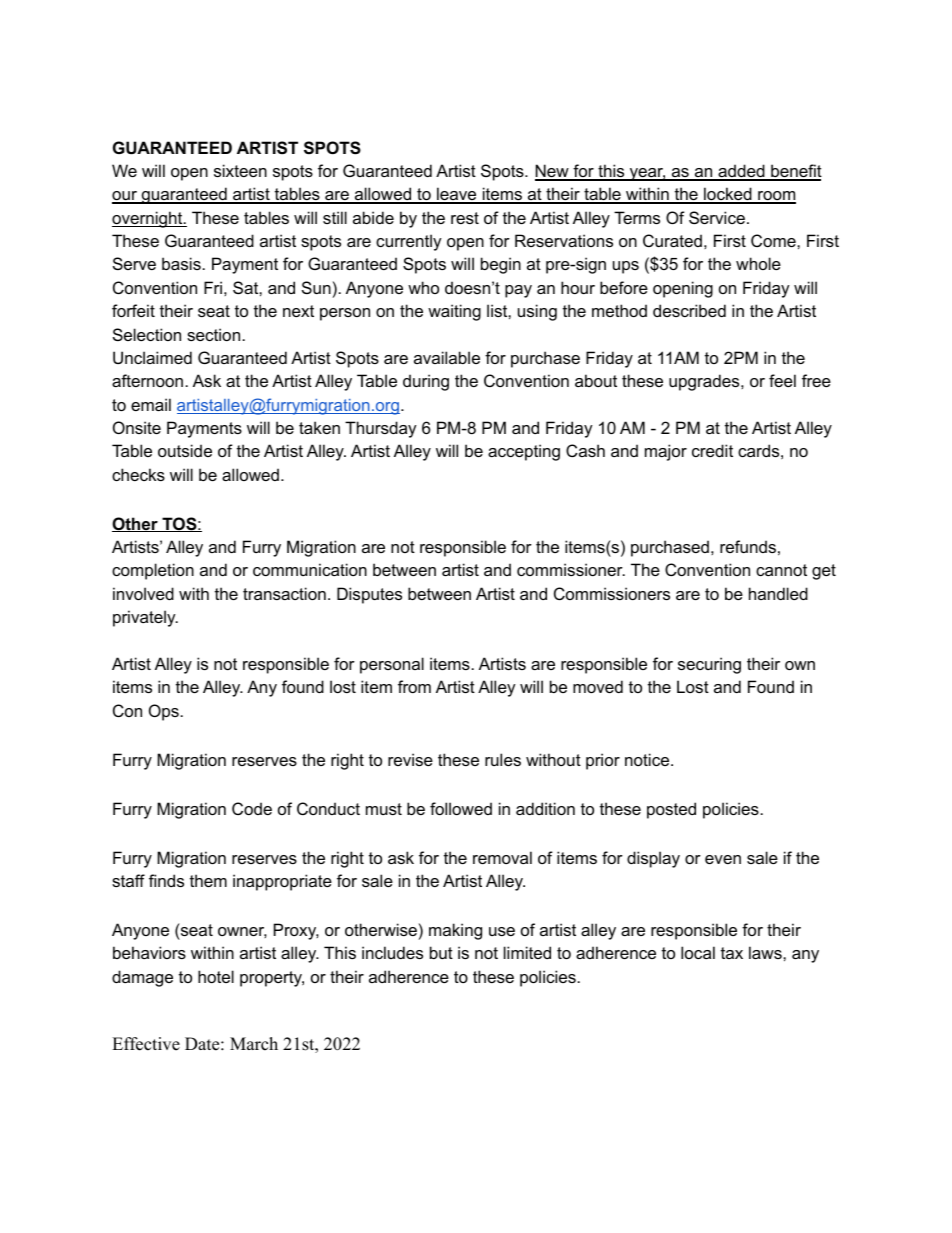  I want to click on upgrades, so click(705, 382).
